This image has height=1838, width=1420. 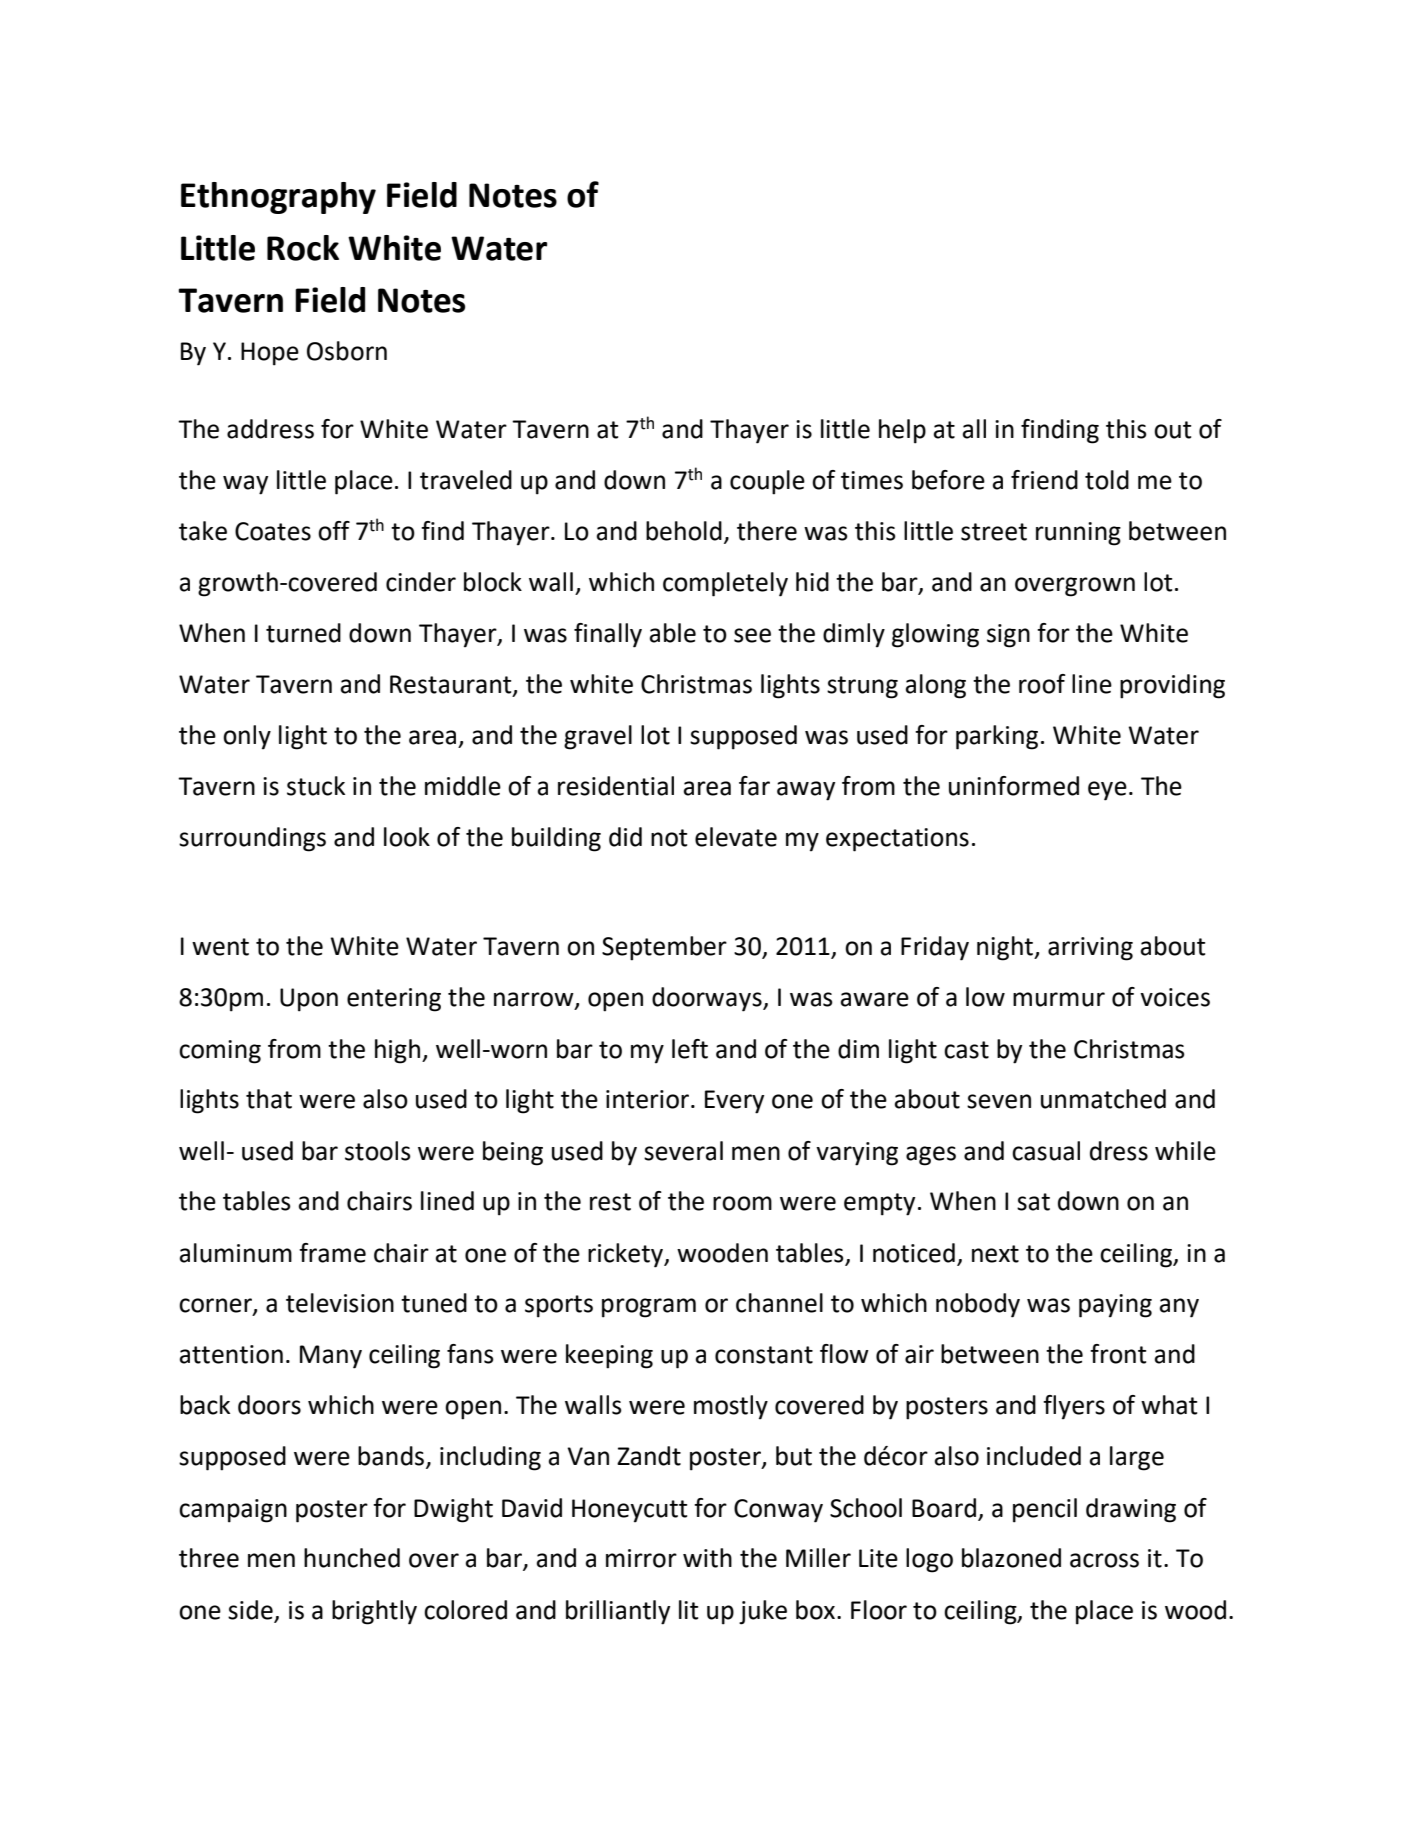 What do you see at coordinates (1104, 1560) in the image?
I see `across` at bounding box center [1104, 1560].
